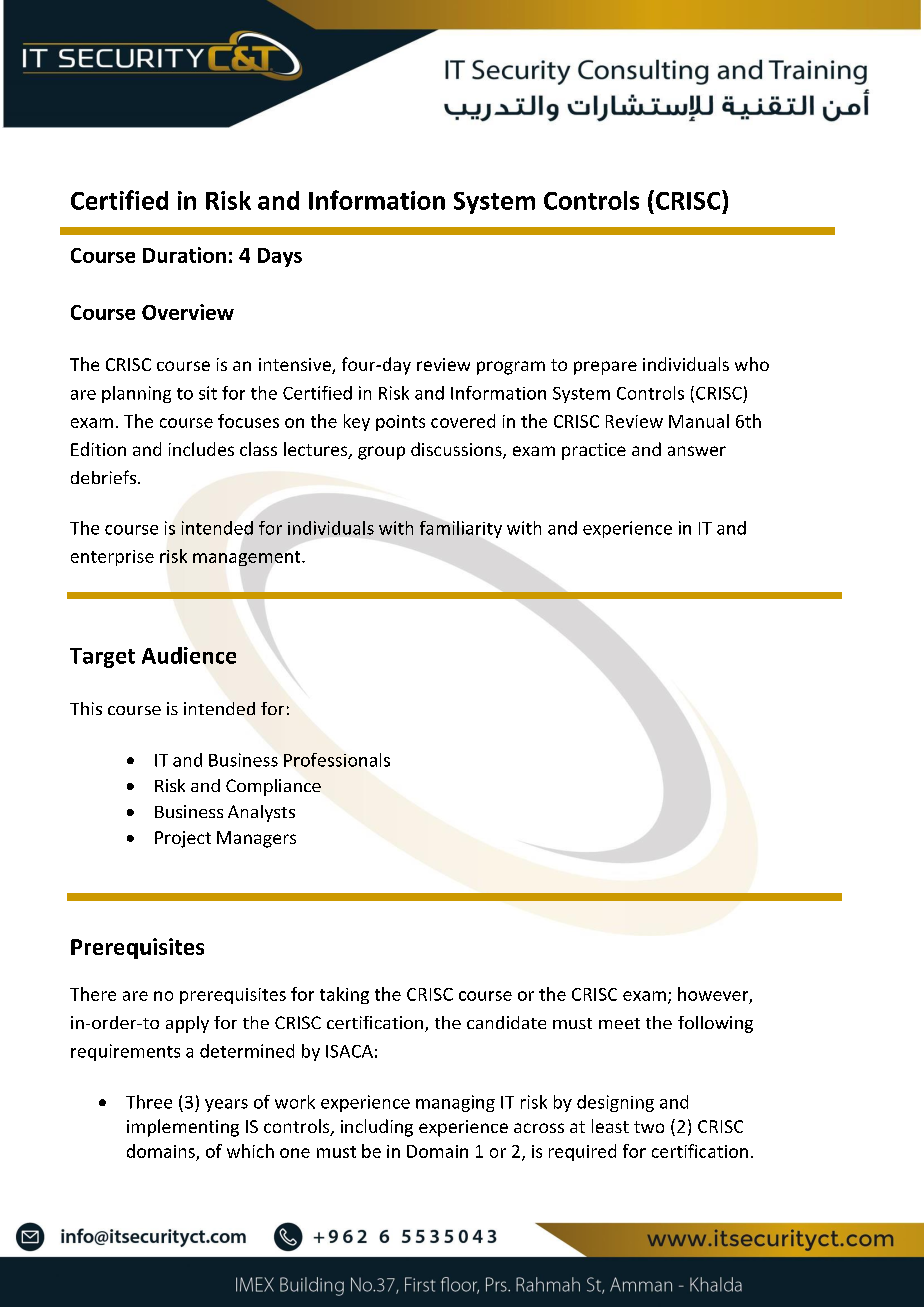 Image resolution: width=924 pixels, height=1307 pixels. What do you see at coordinates (605, 368) in the page?
I see `prepare` at bounding box center [605, 368].
